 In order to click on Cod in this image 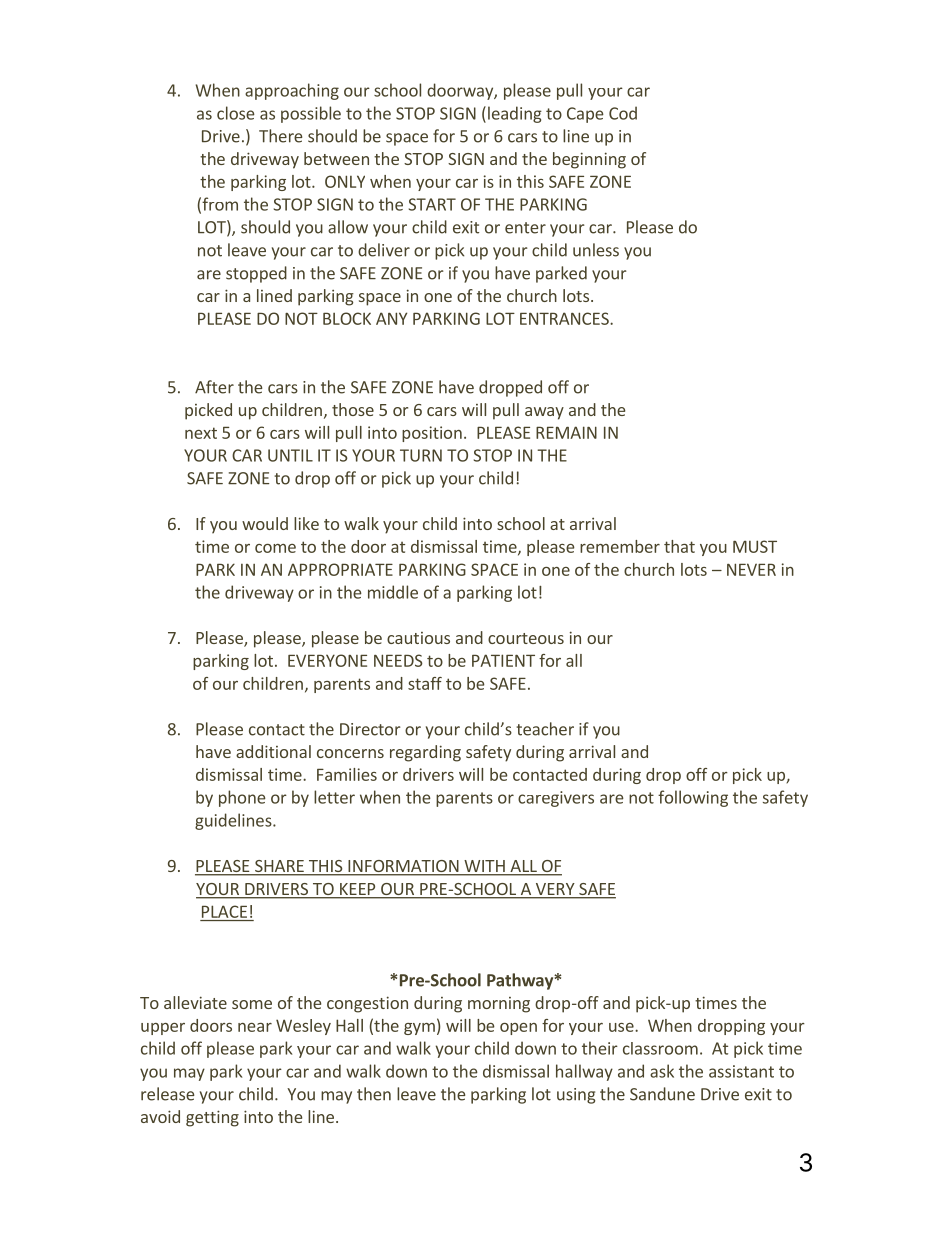, I will do `click(623, 113)`.
